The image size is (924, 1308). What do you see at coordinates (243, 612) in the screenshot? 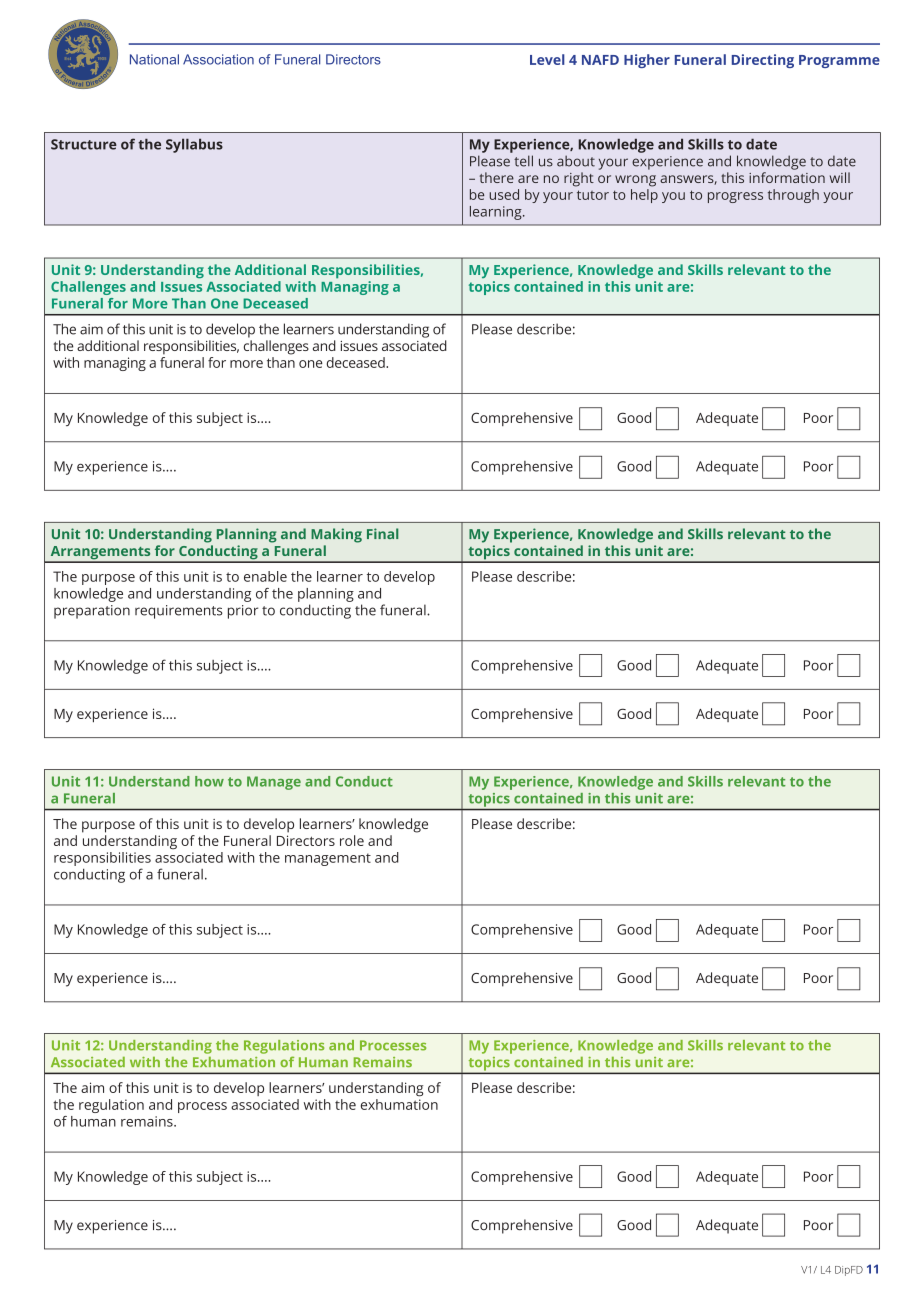
I see `prior` at bounding box center [243, 612].
